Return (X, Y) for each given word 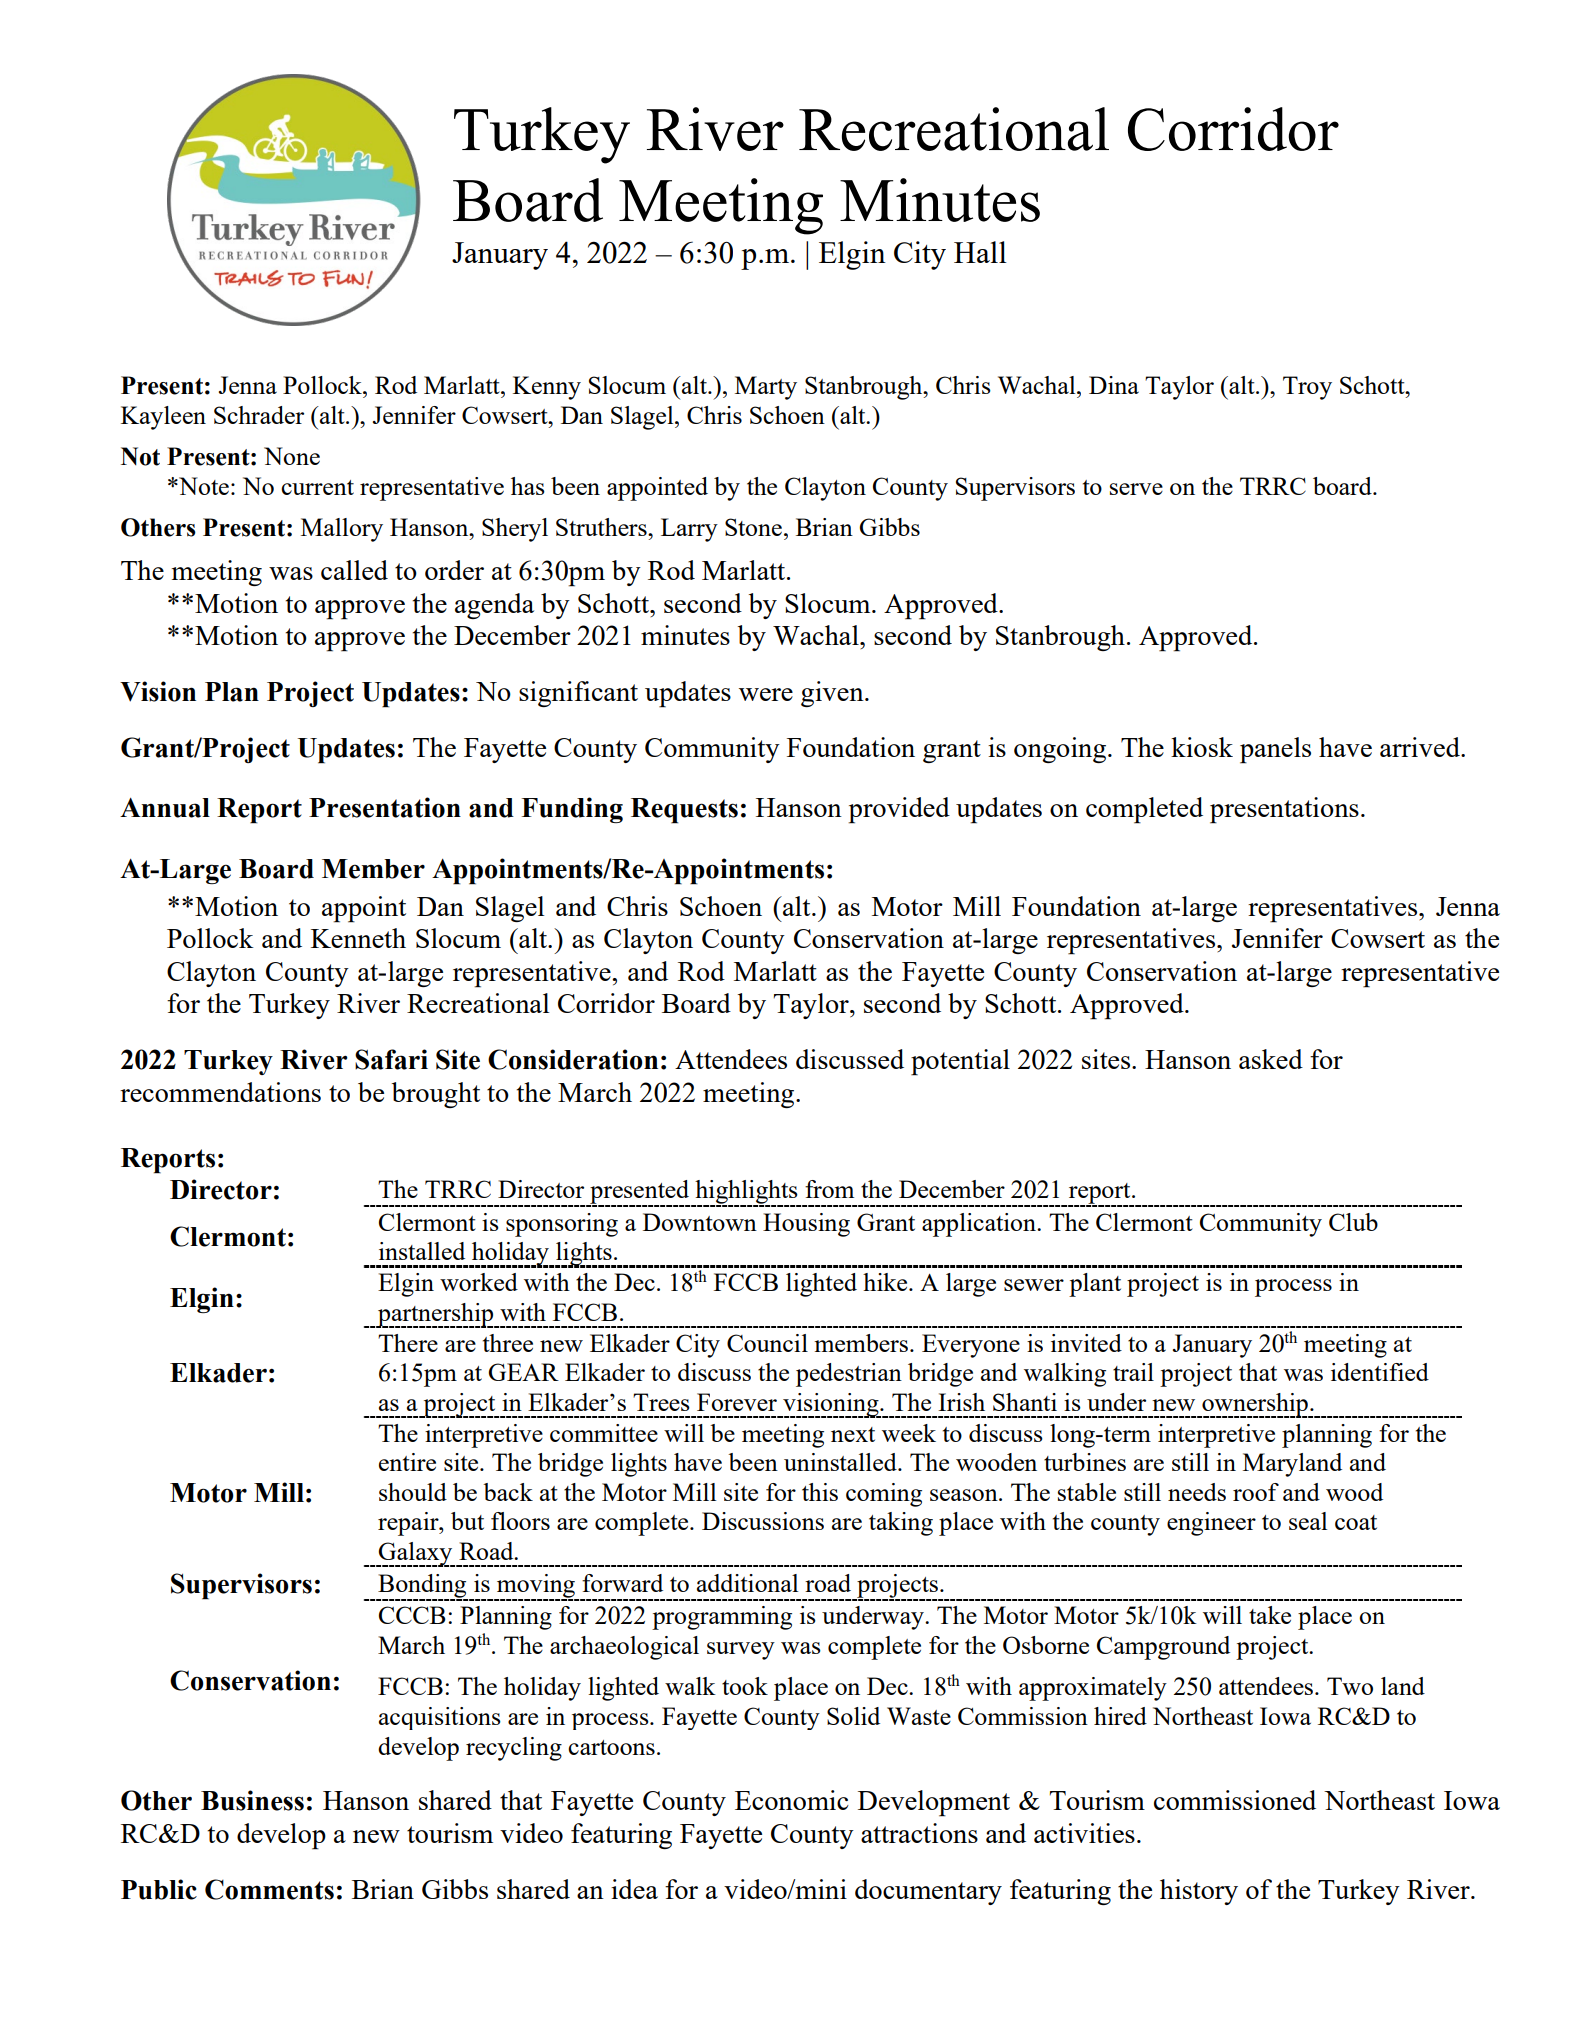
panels (1275, 750)
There (408, 1343)
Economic (792, 1800)
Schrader (259, 415)
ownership (1255, 1405)
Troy (1307, 388)
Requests (684, 811)
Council (767, 1343)
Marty (766, 388)
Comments (269, 1889)
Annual (165, 808)
